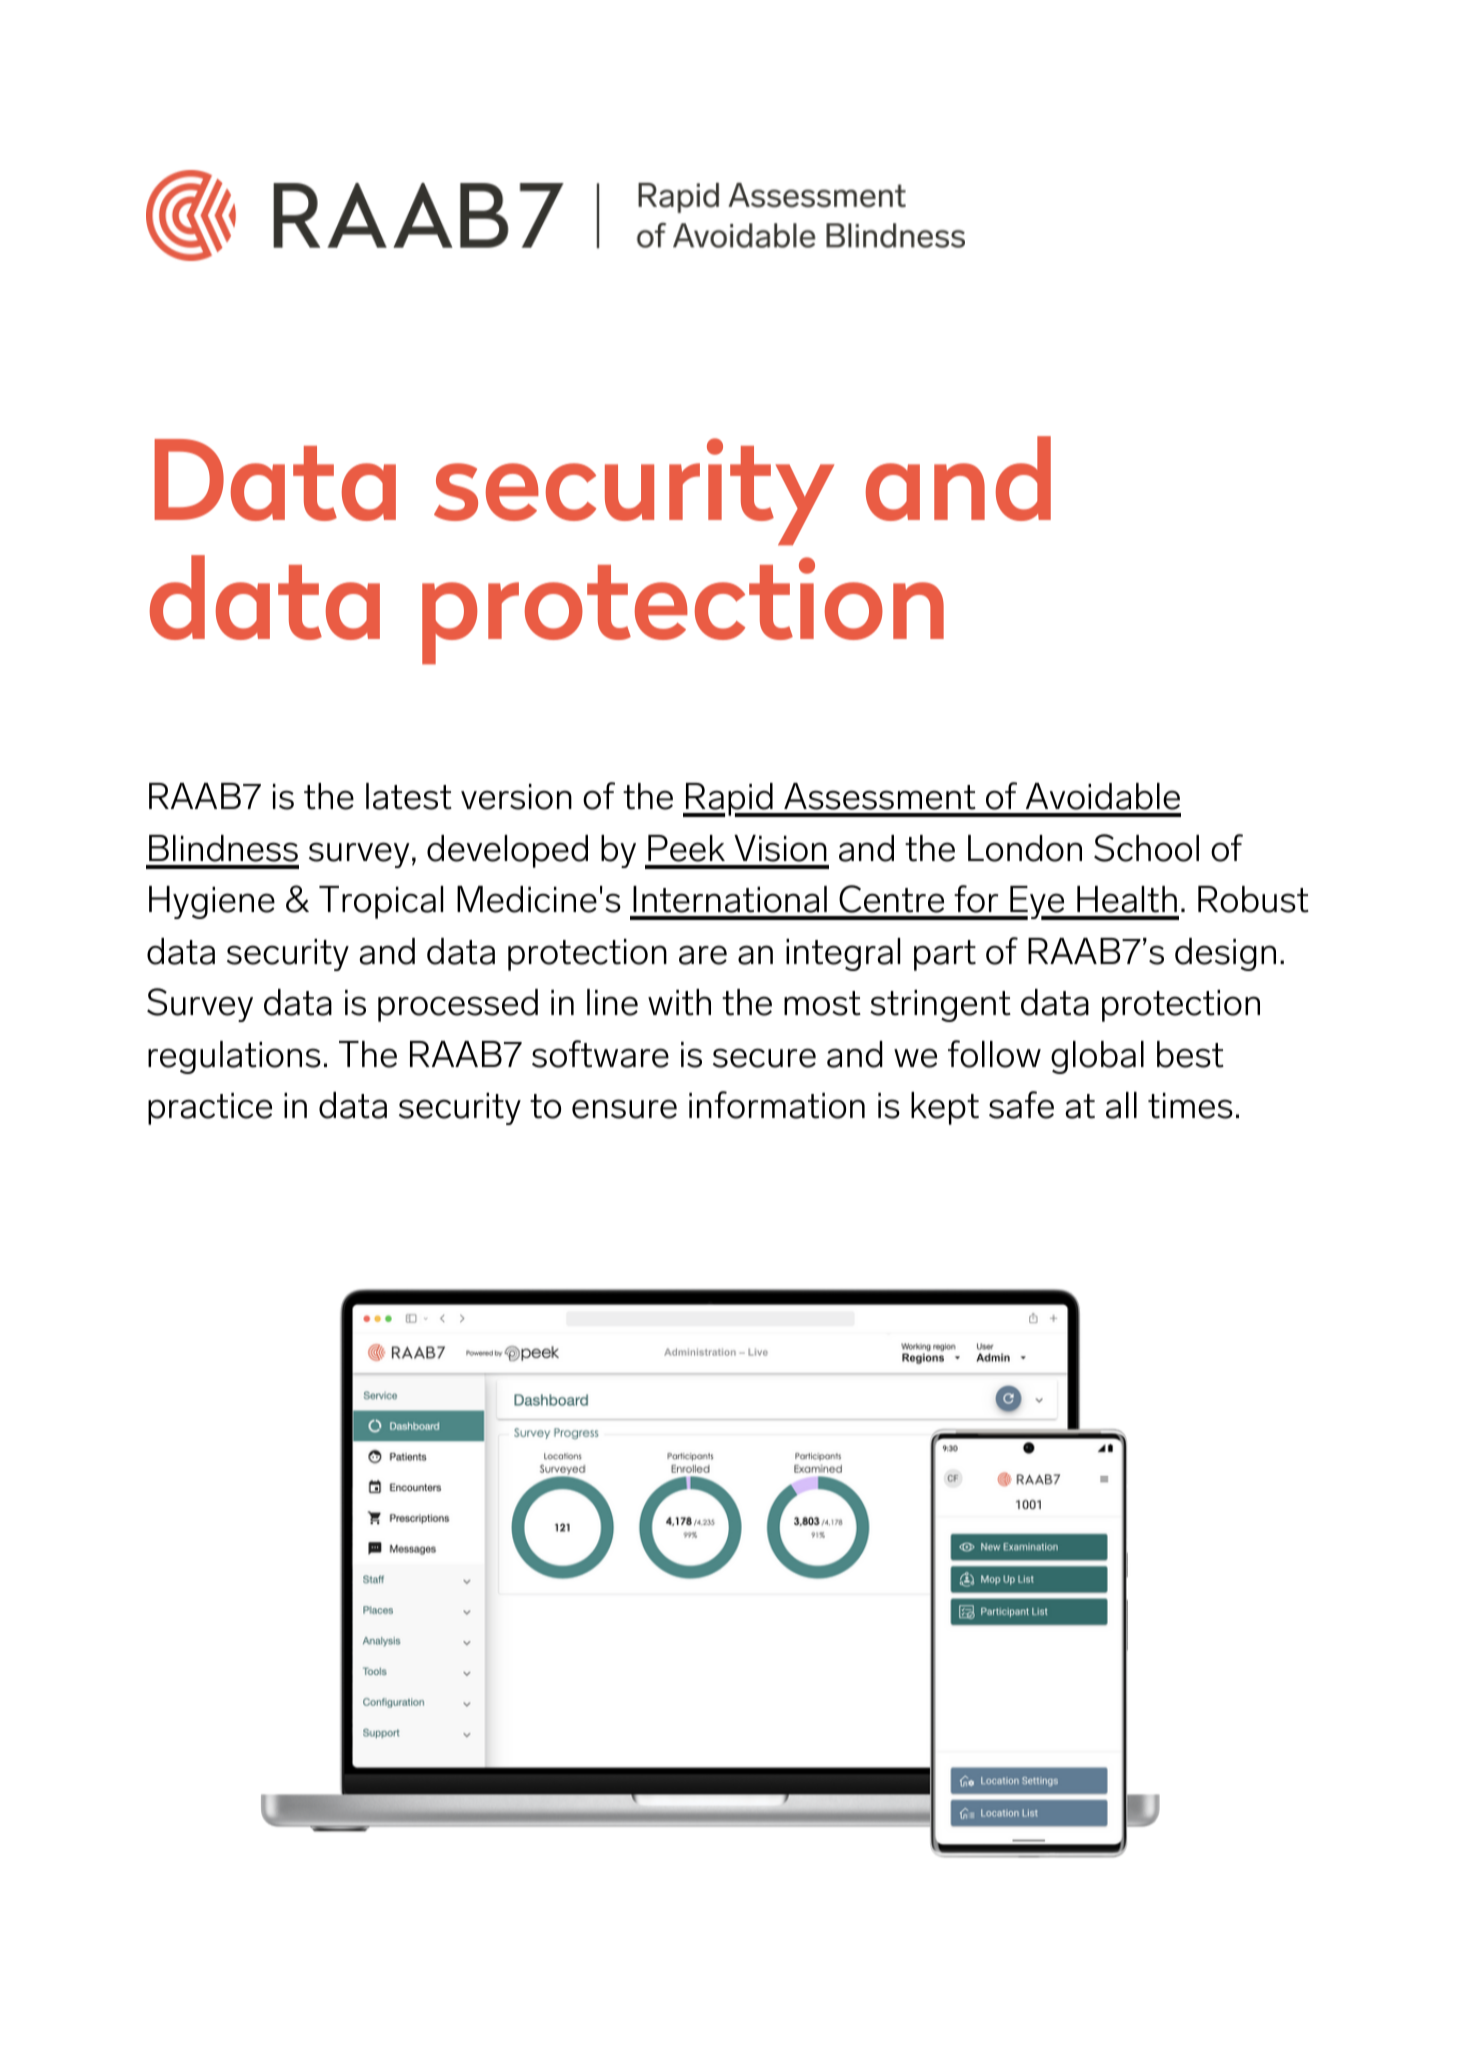 The width and height of the screenshot is (1461, 2068). I want to click on School, so click(1146, 848).
